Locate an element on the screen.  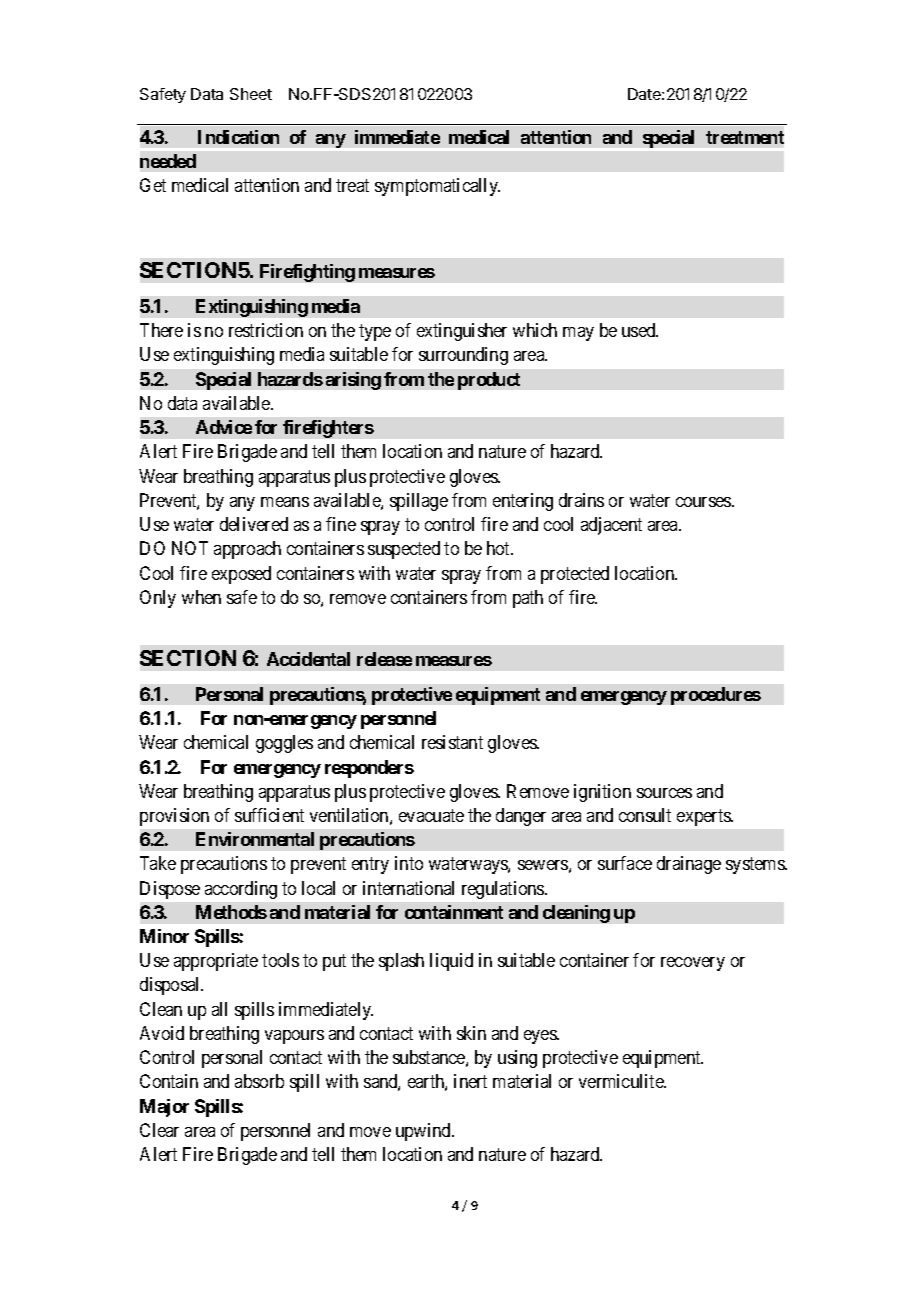
path is located at coordinates (528, 599).
